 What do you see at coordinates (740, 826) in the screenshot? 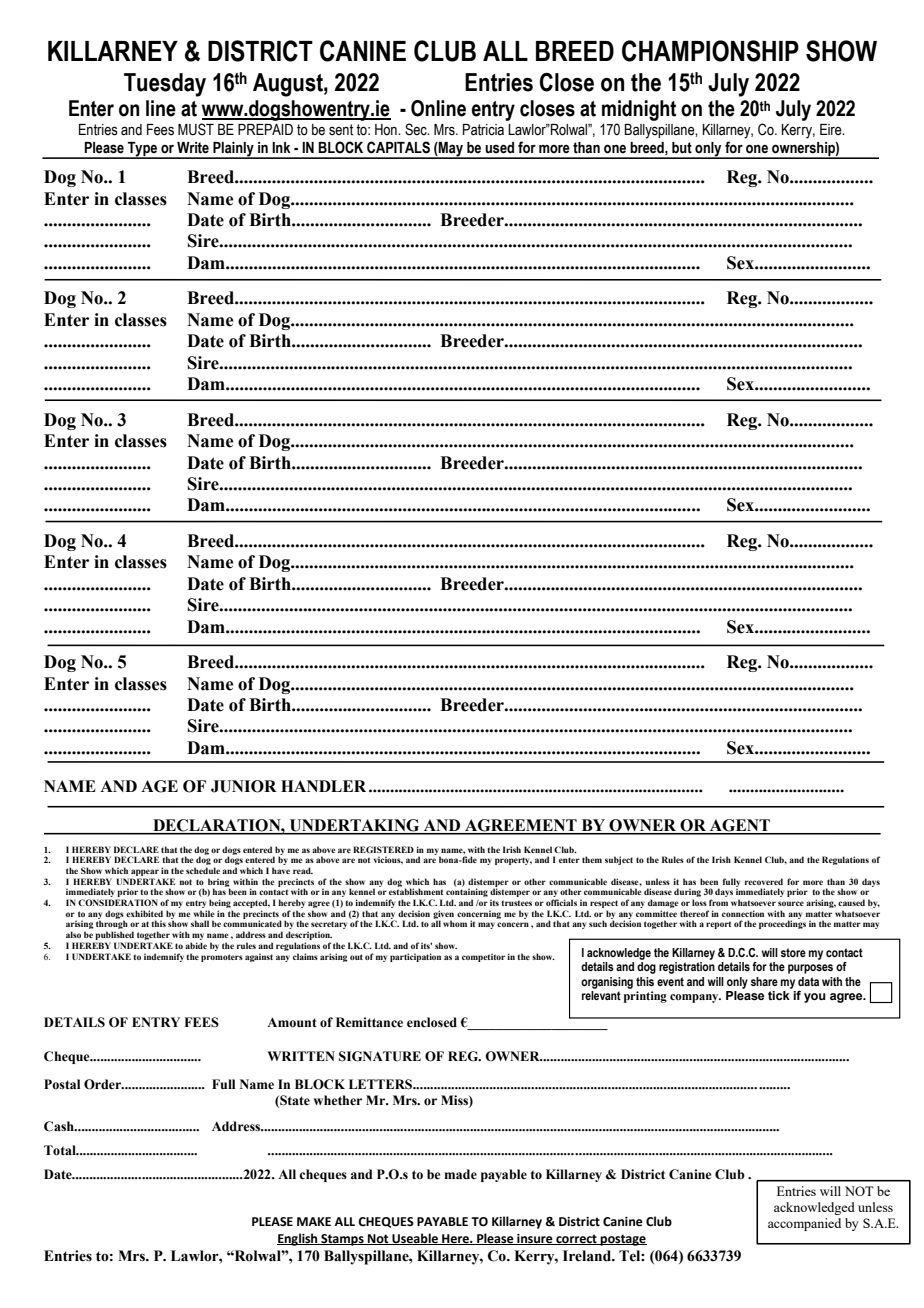
I see `AGENT` at bounding box center [740, 826].
